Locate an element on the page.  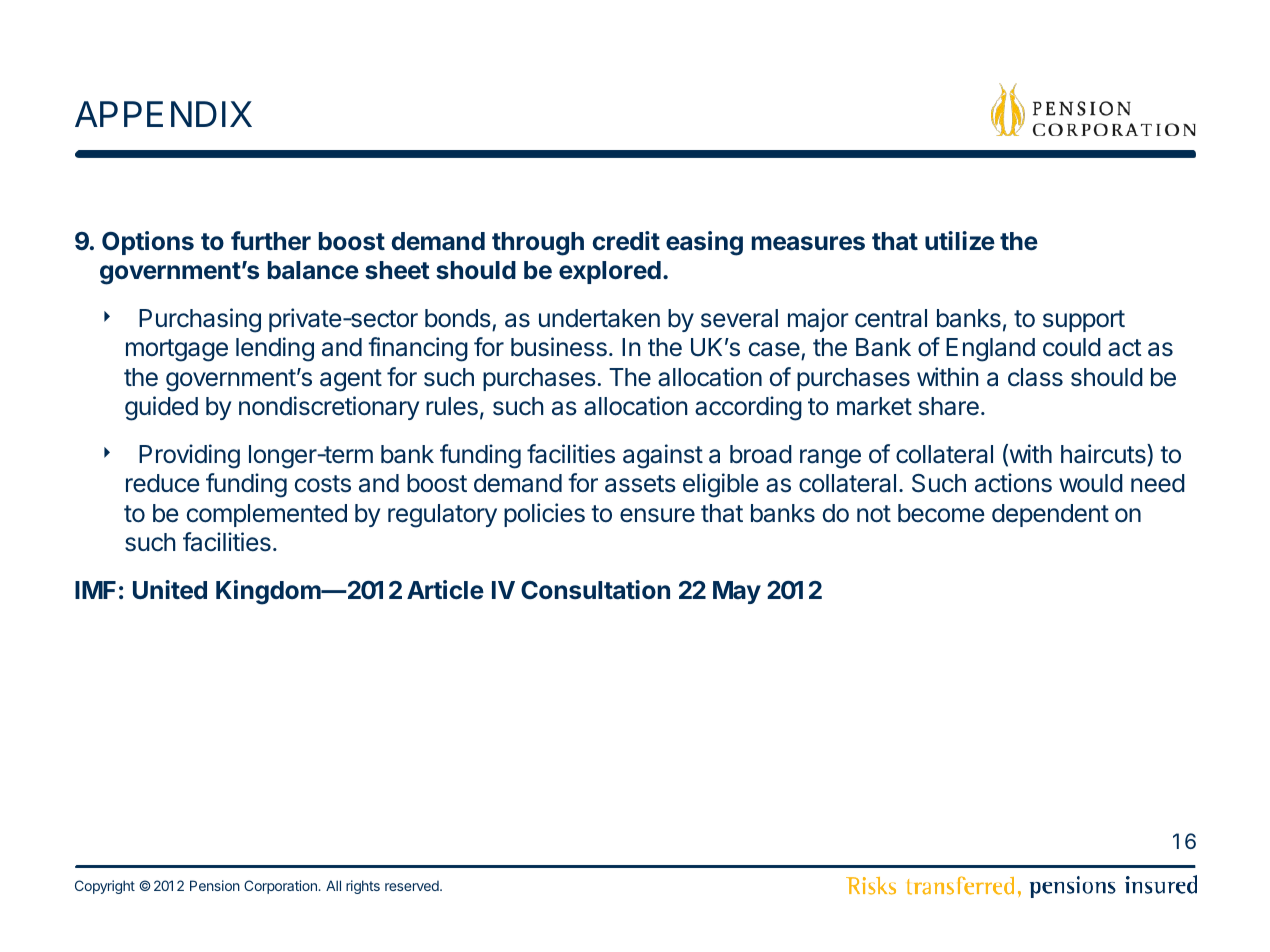
utilize is located at coordinates (960, 240).
